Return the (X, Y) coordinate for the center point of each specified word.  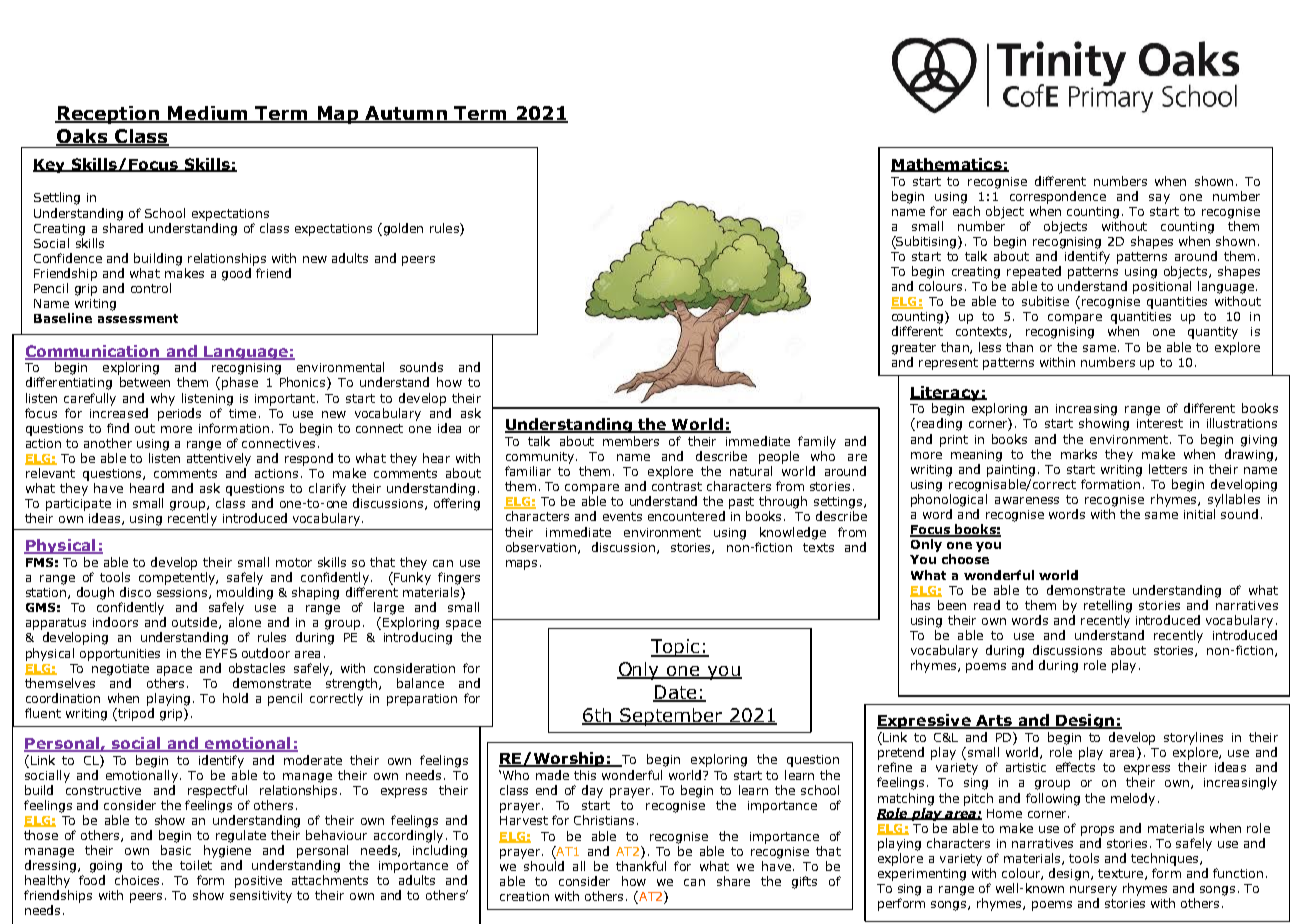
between (145, 382)
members (631, 441)
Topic (676, 648)
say (1159, 199)
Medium (208, 114)
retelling (1108, 606)
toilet (196, 865)
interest (1160, 423)
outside (196, 623)
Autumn (406, 114)
